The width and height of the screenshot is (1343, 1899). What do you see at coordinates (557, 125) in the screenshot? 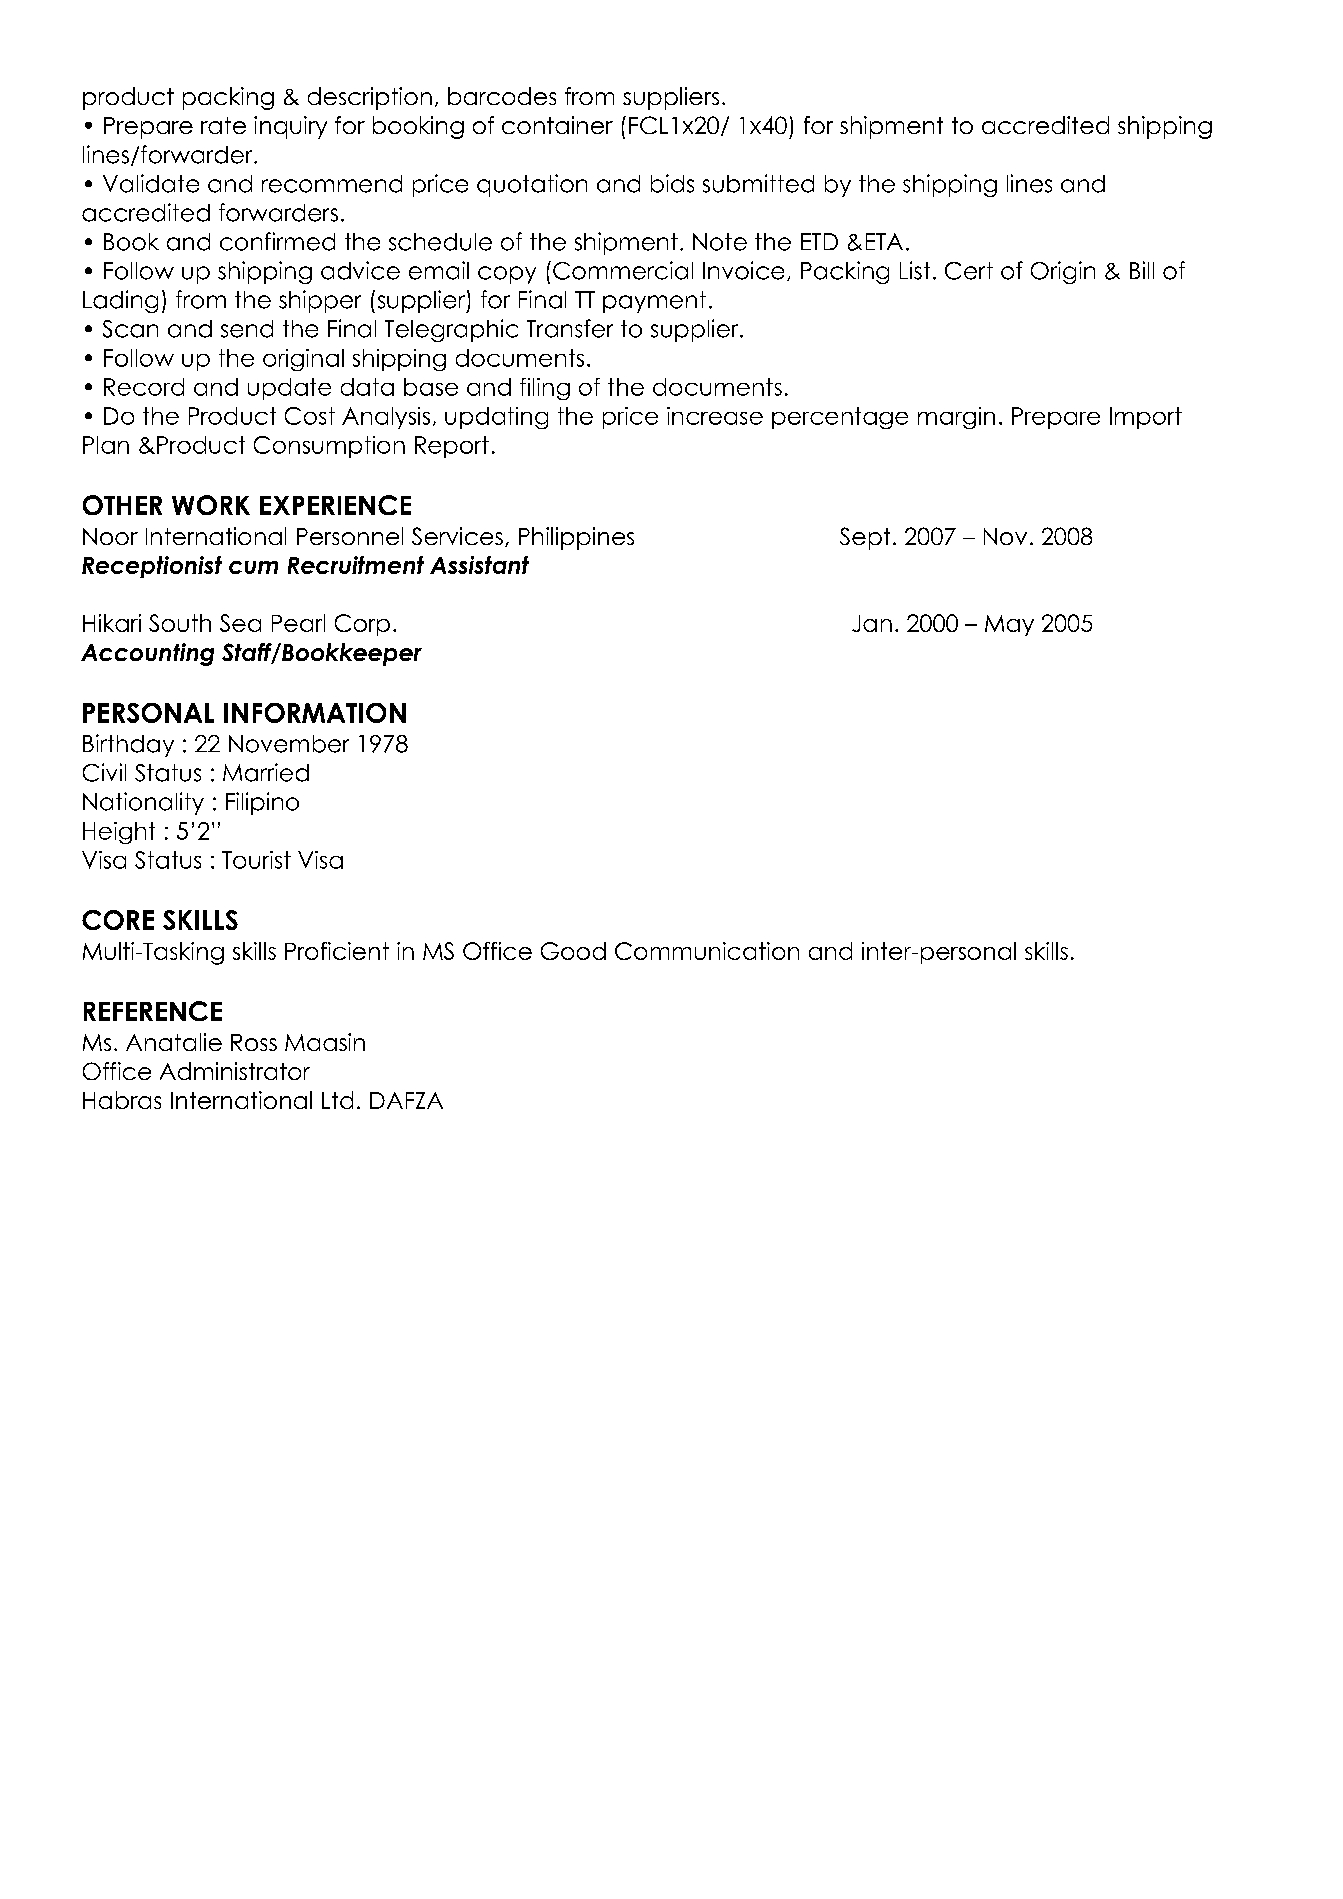
I see `container` at bounding box center [557, 125].
